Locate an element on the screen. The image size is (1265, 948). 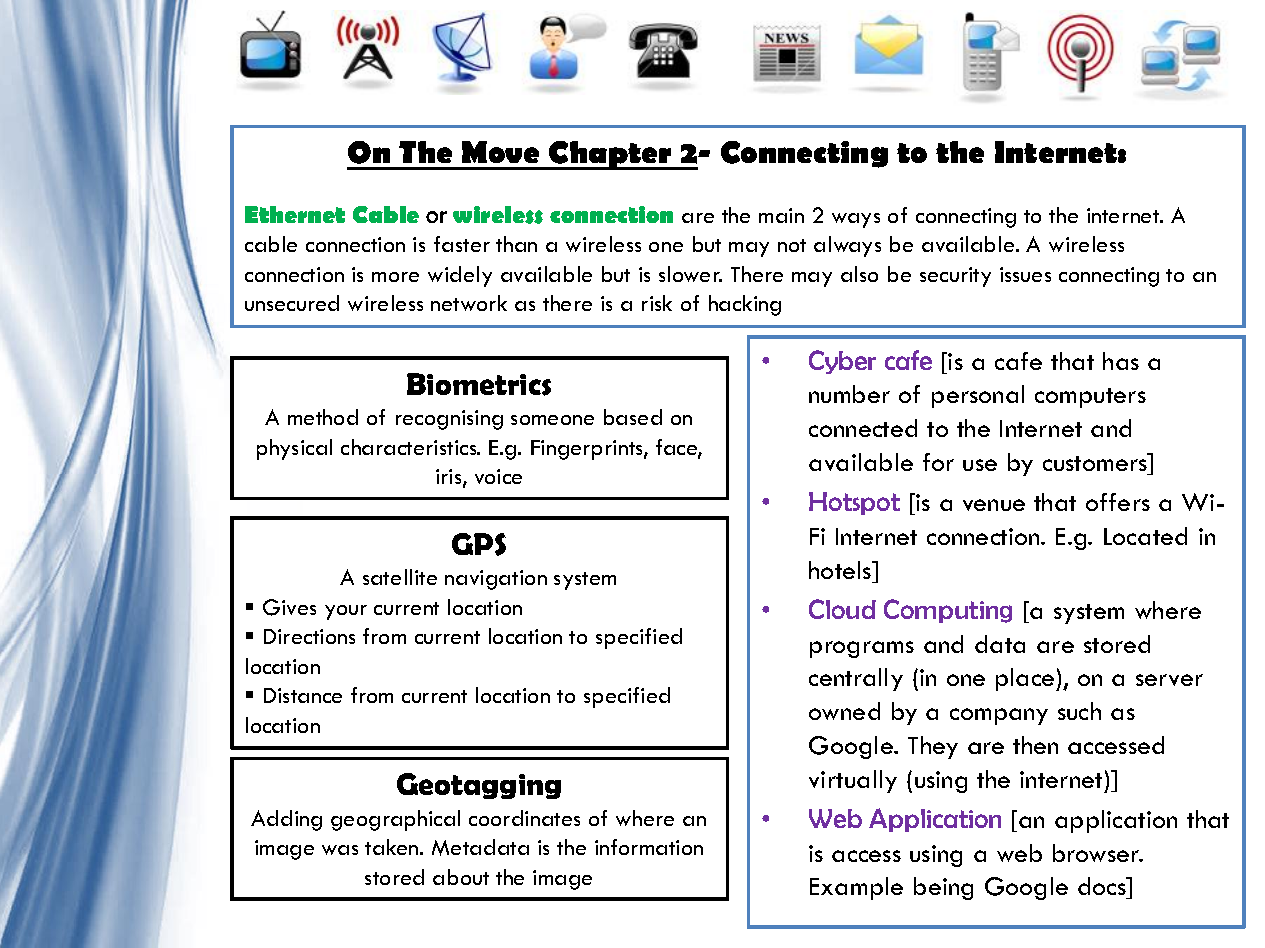
based is located at coordinates (633, 417).
